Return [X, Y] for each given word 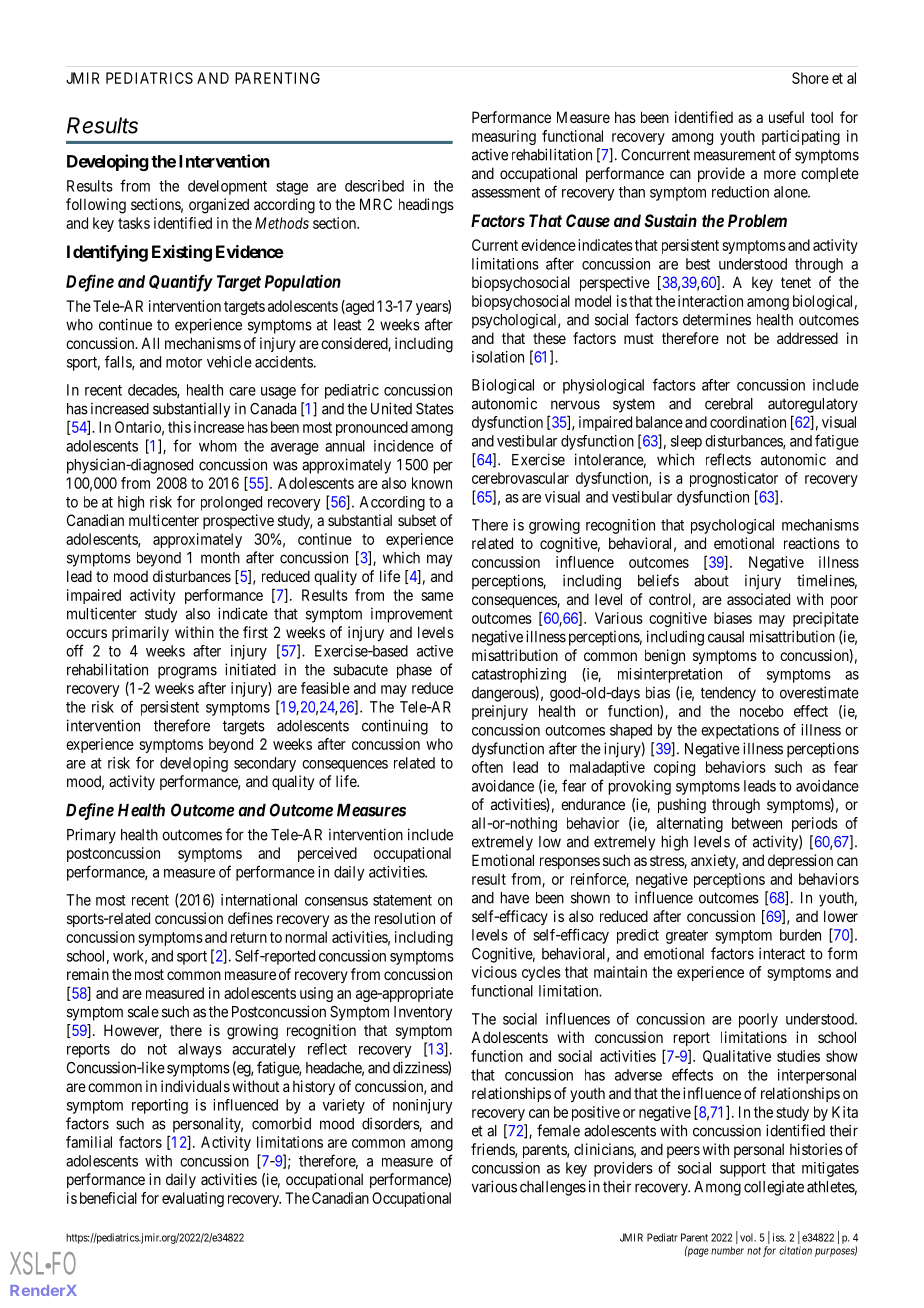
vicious [494, 972]
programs [187, 672]
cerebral [729, 404]
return [249, 937]
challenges [553, 1188]
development [227, 187]
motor [184, 362]
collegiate [774, 1188]
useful [786, 117]
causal [726, 637]
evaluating [193, 1199]
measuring [504, 137]
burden [800, 935]
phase [414, 671]
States [435, 409]
